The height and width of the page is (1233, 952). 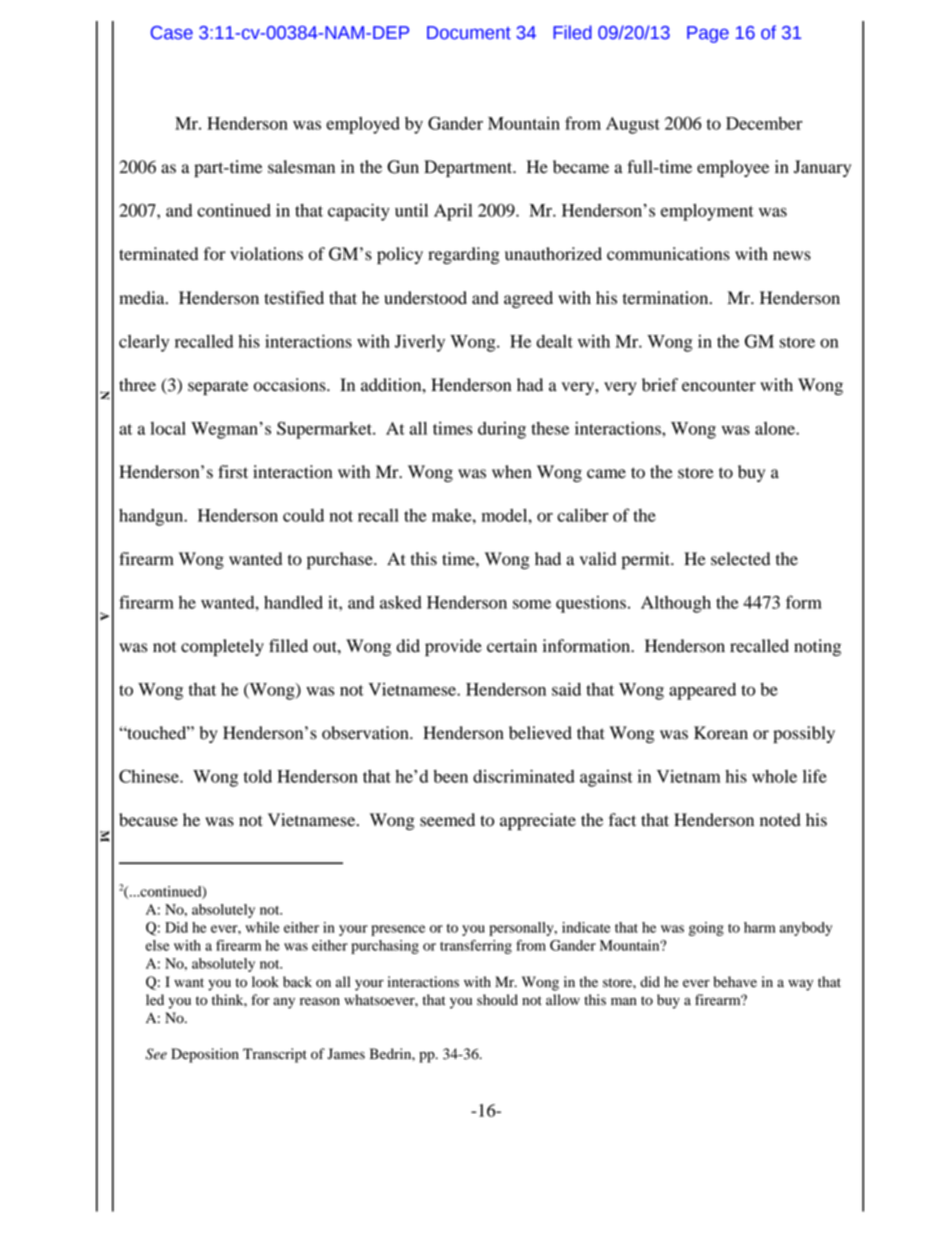 What do you see at coordinates (708, 34) in the page?
I see `Page` at bounding box center [708, 34].
